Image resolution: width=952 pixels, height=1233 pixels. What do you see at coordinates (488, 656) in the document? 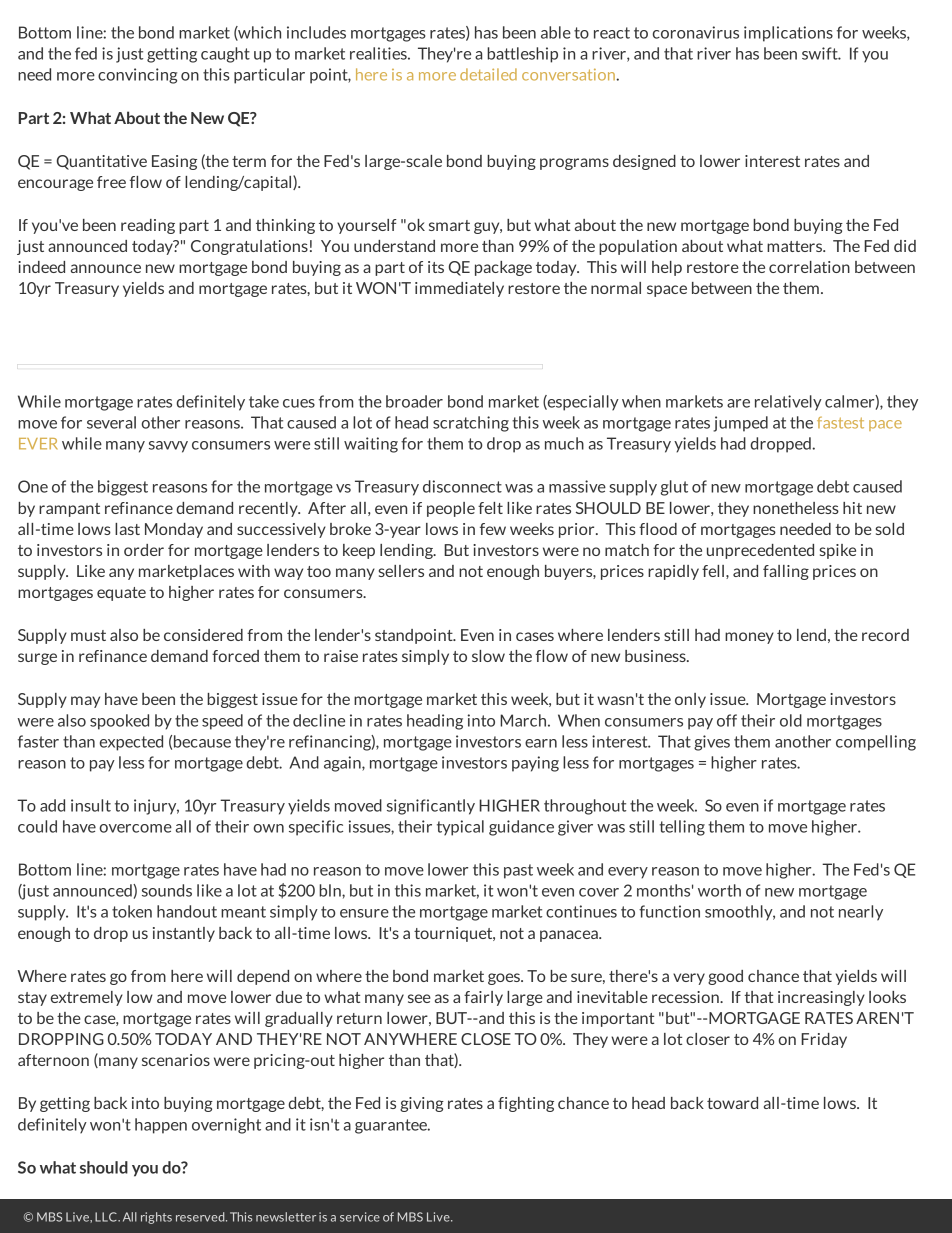
I see `slow` at bounding box center [488, 656].
